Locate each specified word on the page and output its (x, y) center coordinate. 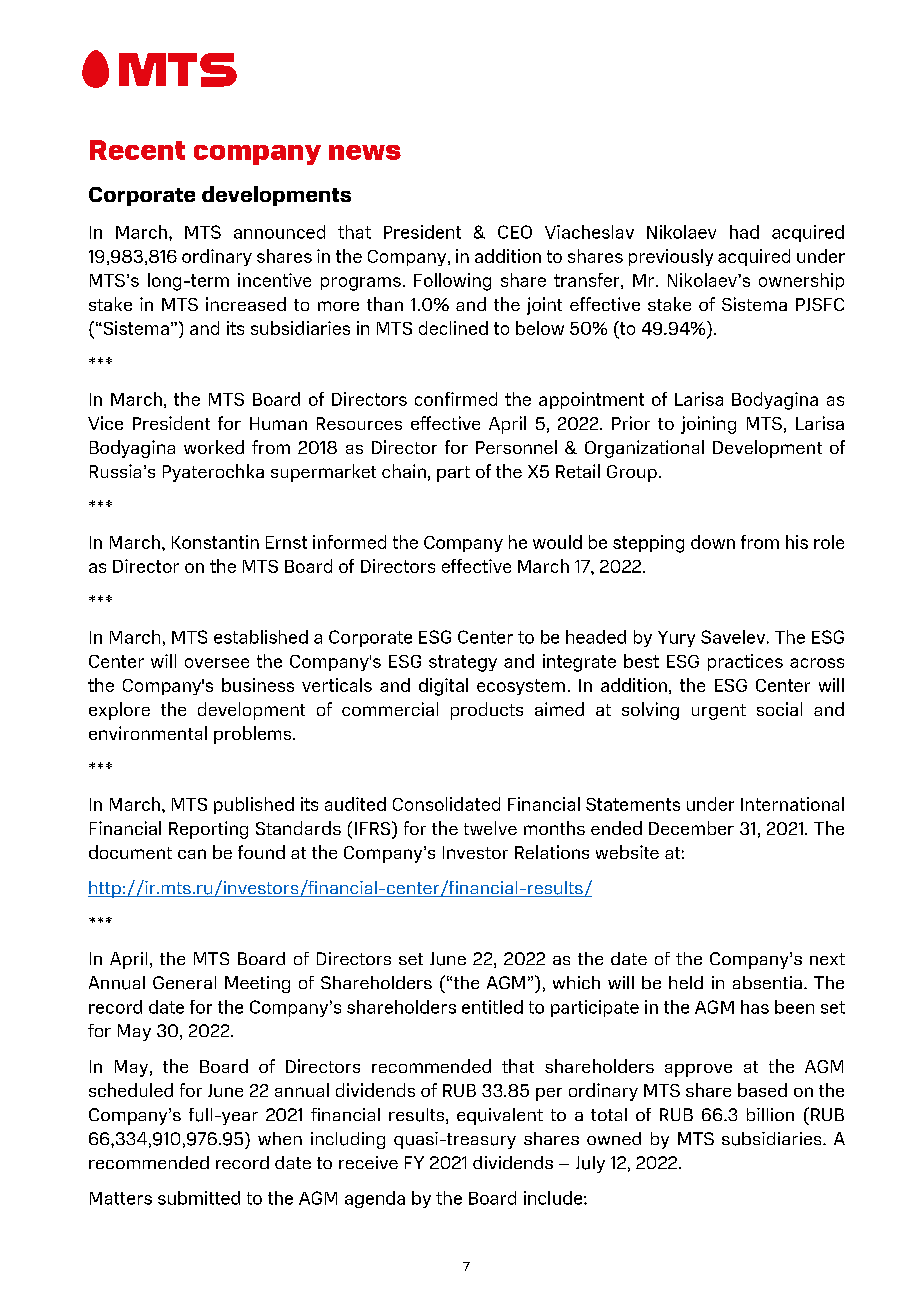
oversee (217, 663)
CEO (515, 232)
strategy (463, 663)
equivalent (500, 1116)
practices (745, 662)
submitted (199, 1198)
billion (770, 1114)
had (744, 232)
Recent (137, 150)
